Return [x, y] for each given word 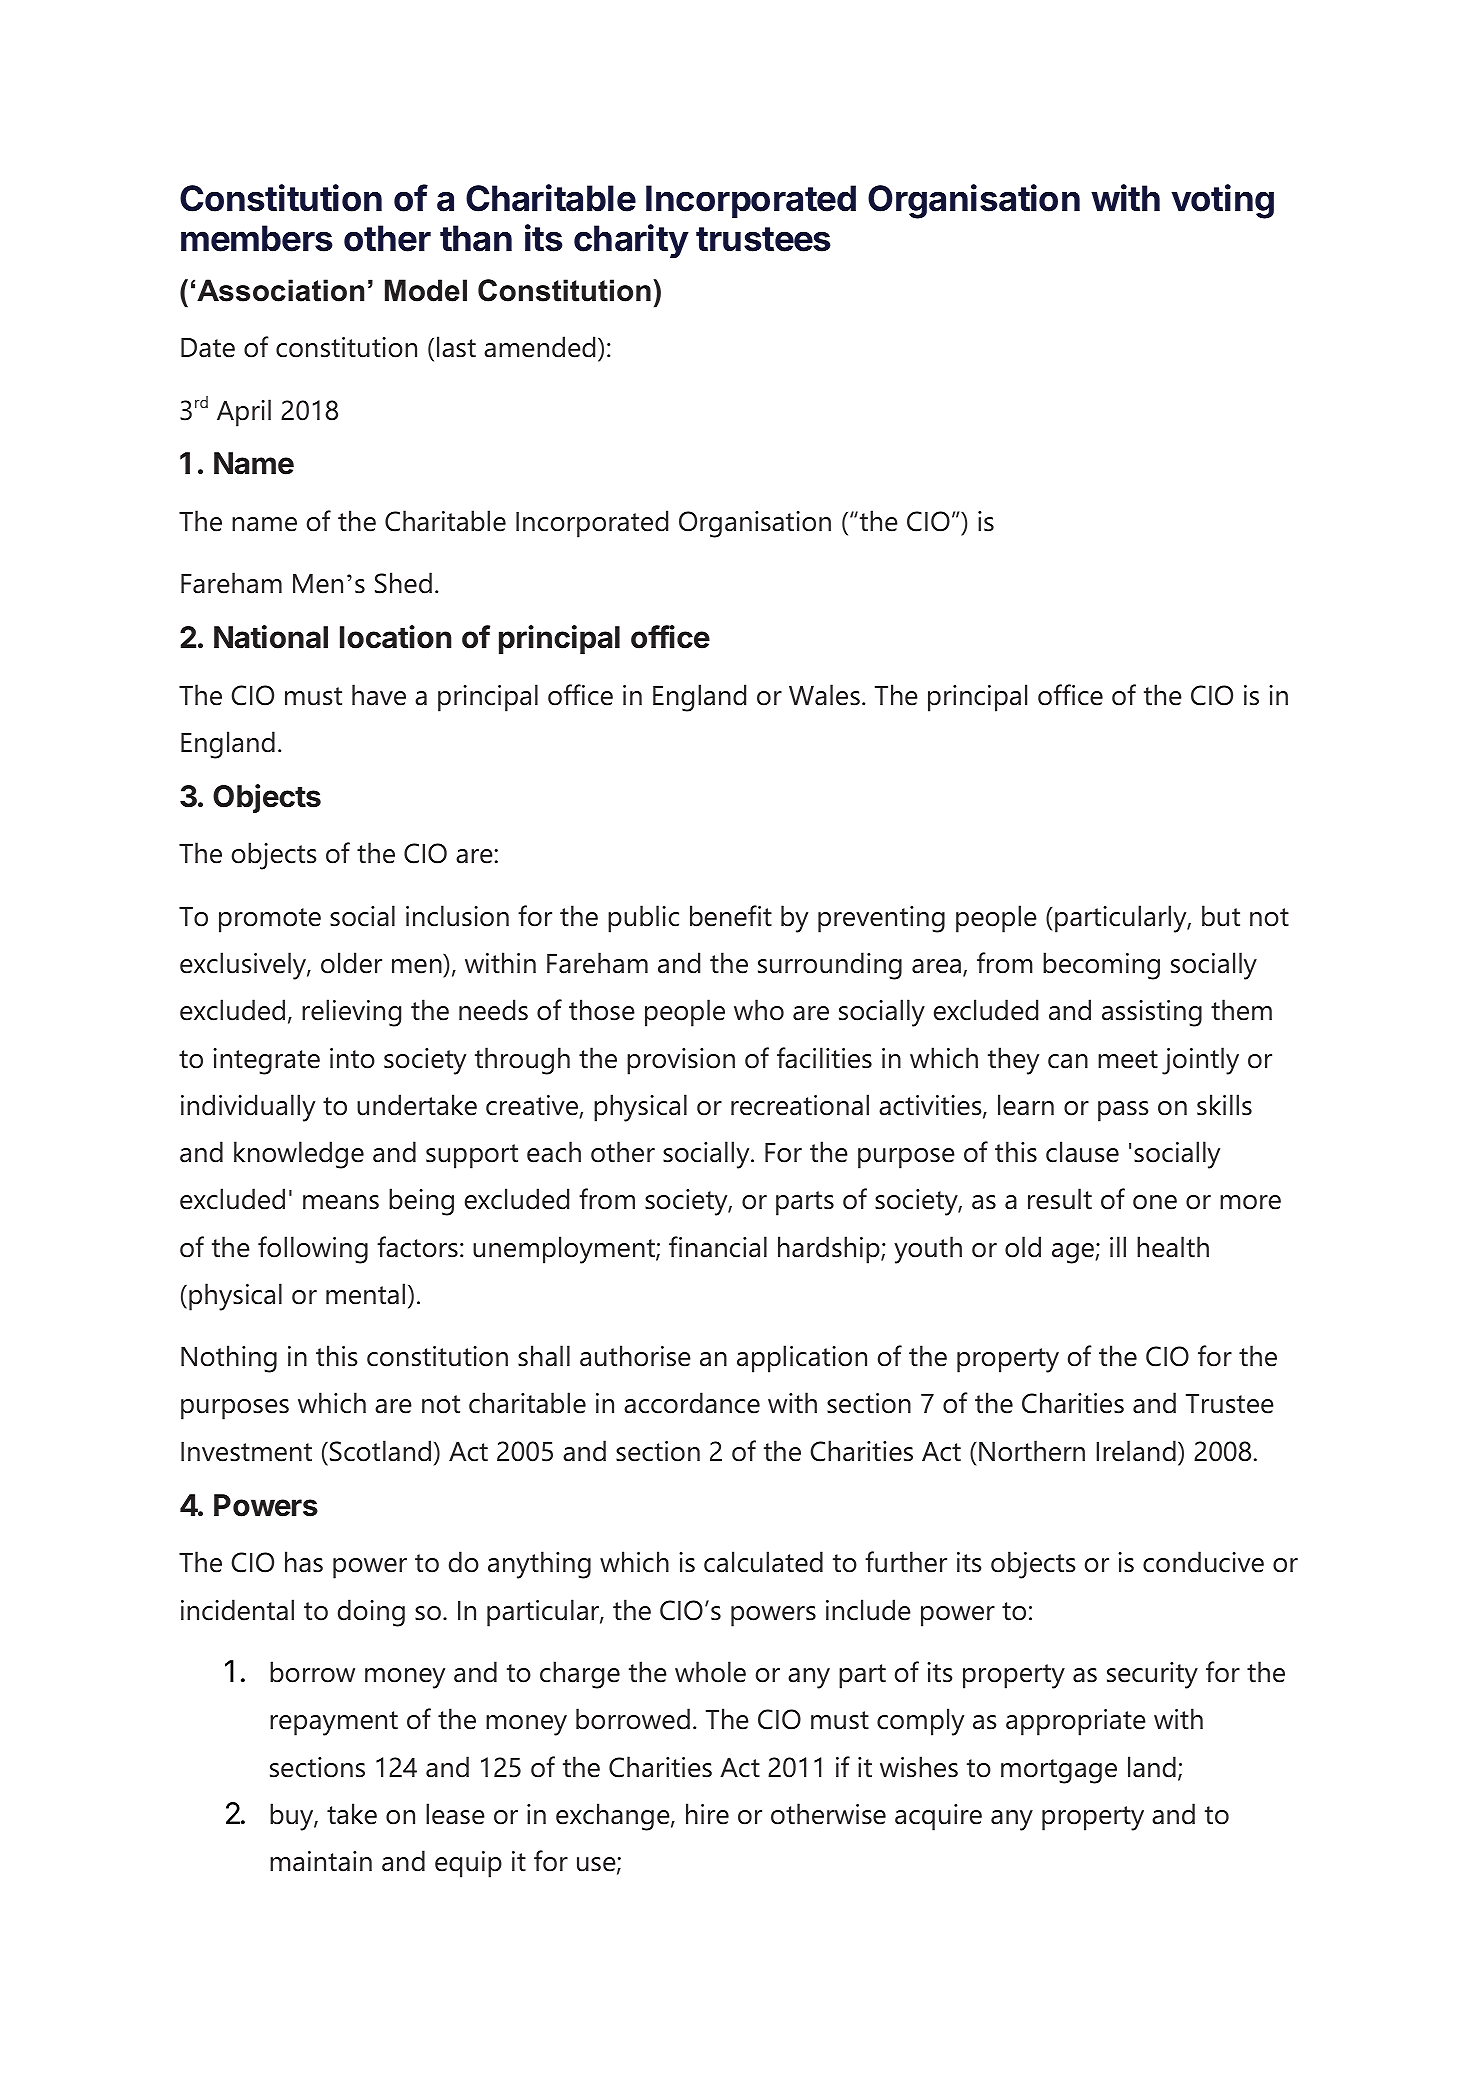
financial [718, 1247]
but [1221, 916]
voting [1222, 201]
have [379, 695]
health [1173, 1247]
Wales [824, 695]
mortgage [1059, 1771]
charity [631, 241]
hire [707, 1814]
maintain [321, 1861]
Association [280, 290]
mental [365, 1294]
